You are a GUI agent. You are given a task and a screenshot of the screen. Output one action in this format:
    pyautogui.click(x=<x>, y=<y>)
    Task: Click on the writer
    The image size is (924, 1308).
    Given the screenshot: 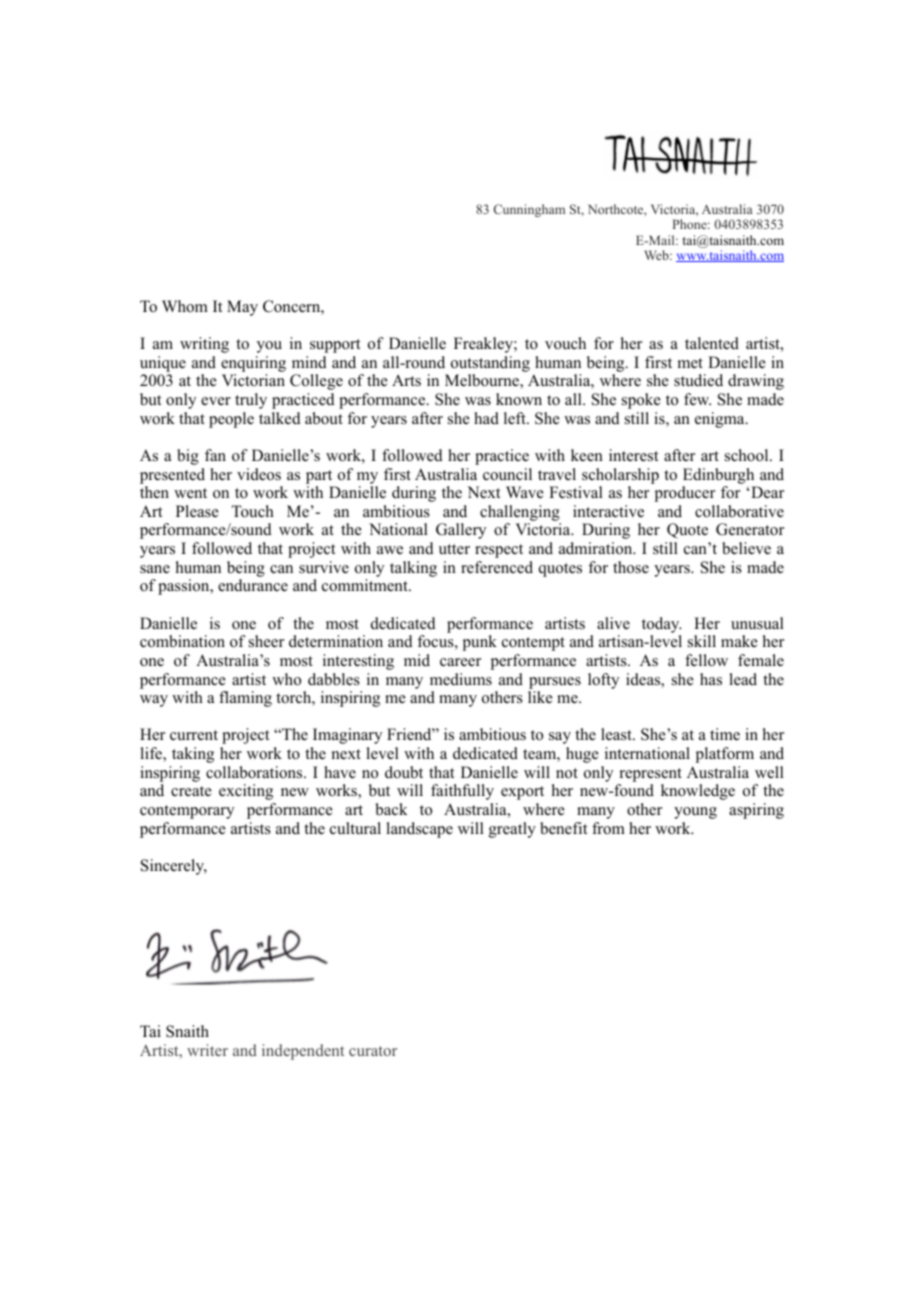 What is the action you would take?
    pyautogui.click(x=207, y=1050)
